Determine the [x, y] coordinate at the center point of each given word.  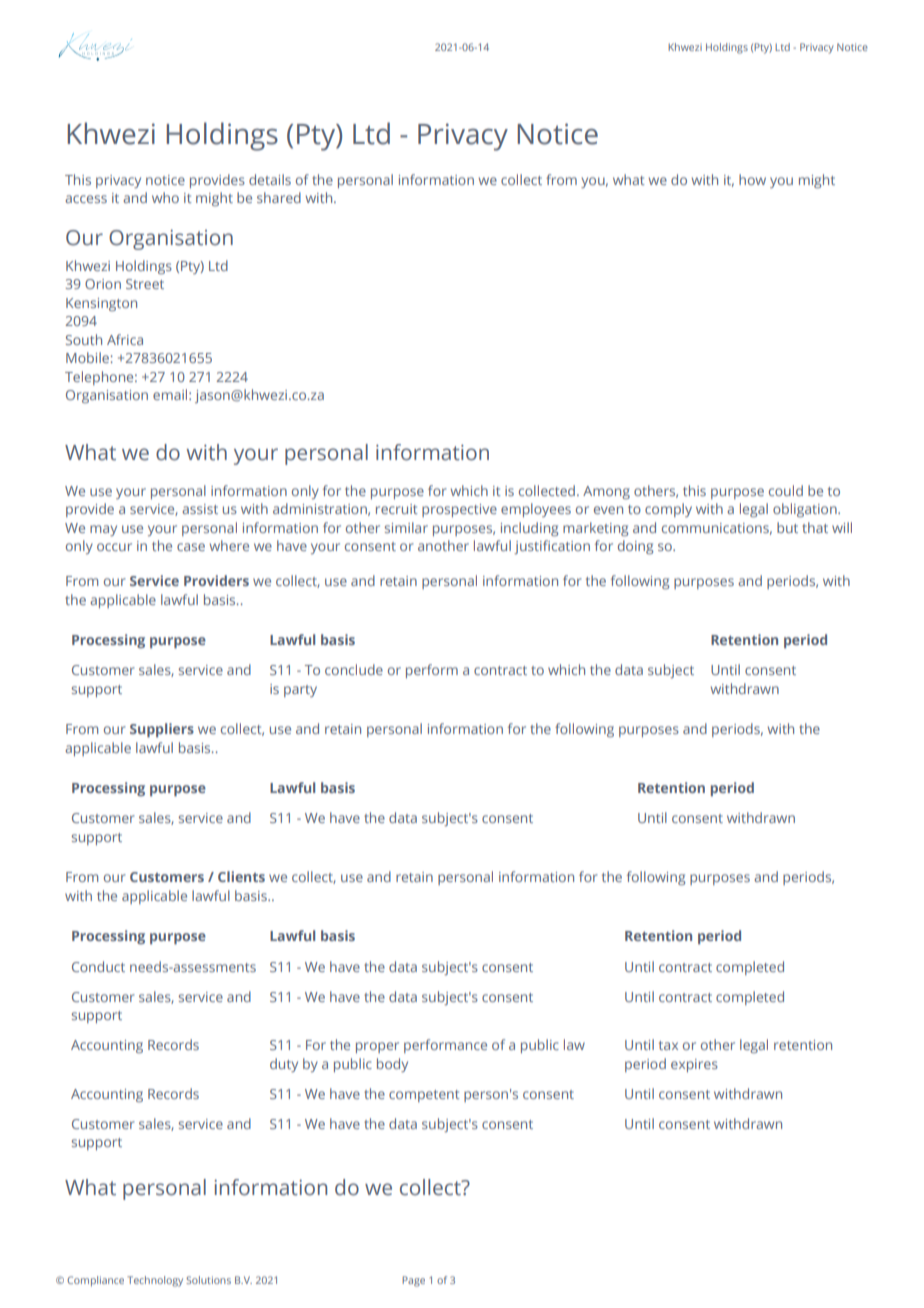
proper [377, 1047]
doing [635, 547]
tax [668, 1045]
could [786, 490]
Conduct [98, 966]
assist [200, 509]
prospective [459, 510]
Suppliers [162, 730]
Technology [155, 1281]
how [752, 179]
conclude [354, 669]
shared [279, 197]
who [165, 197]
